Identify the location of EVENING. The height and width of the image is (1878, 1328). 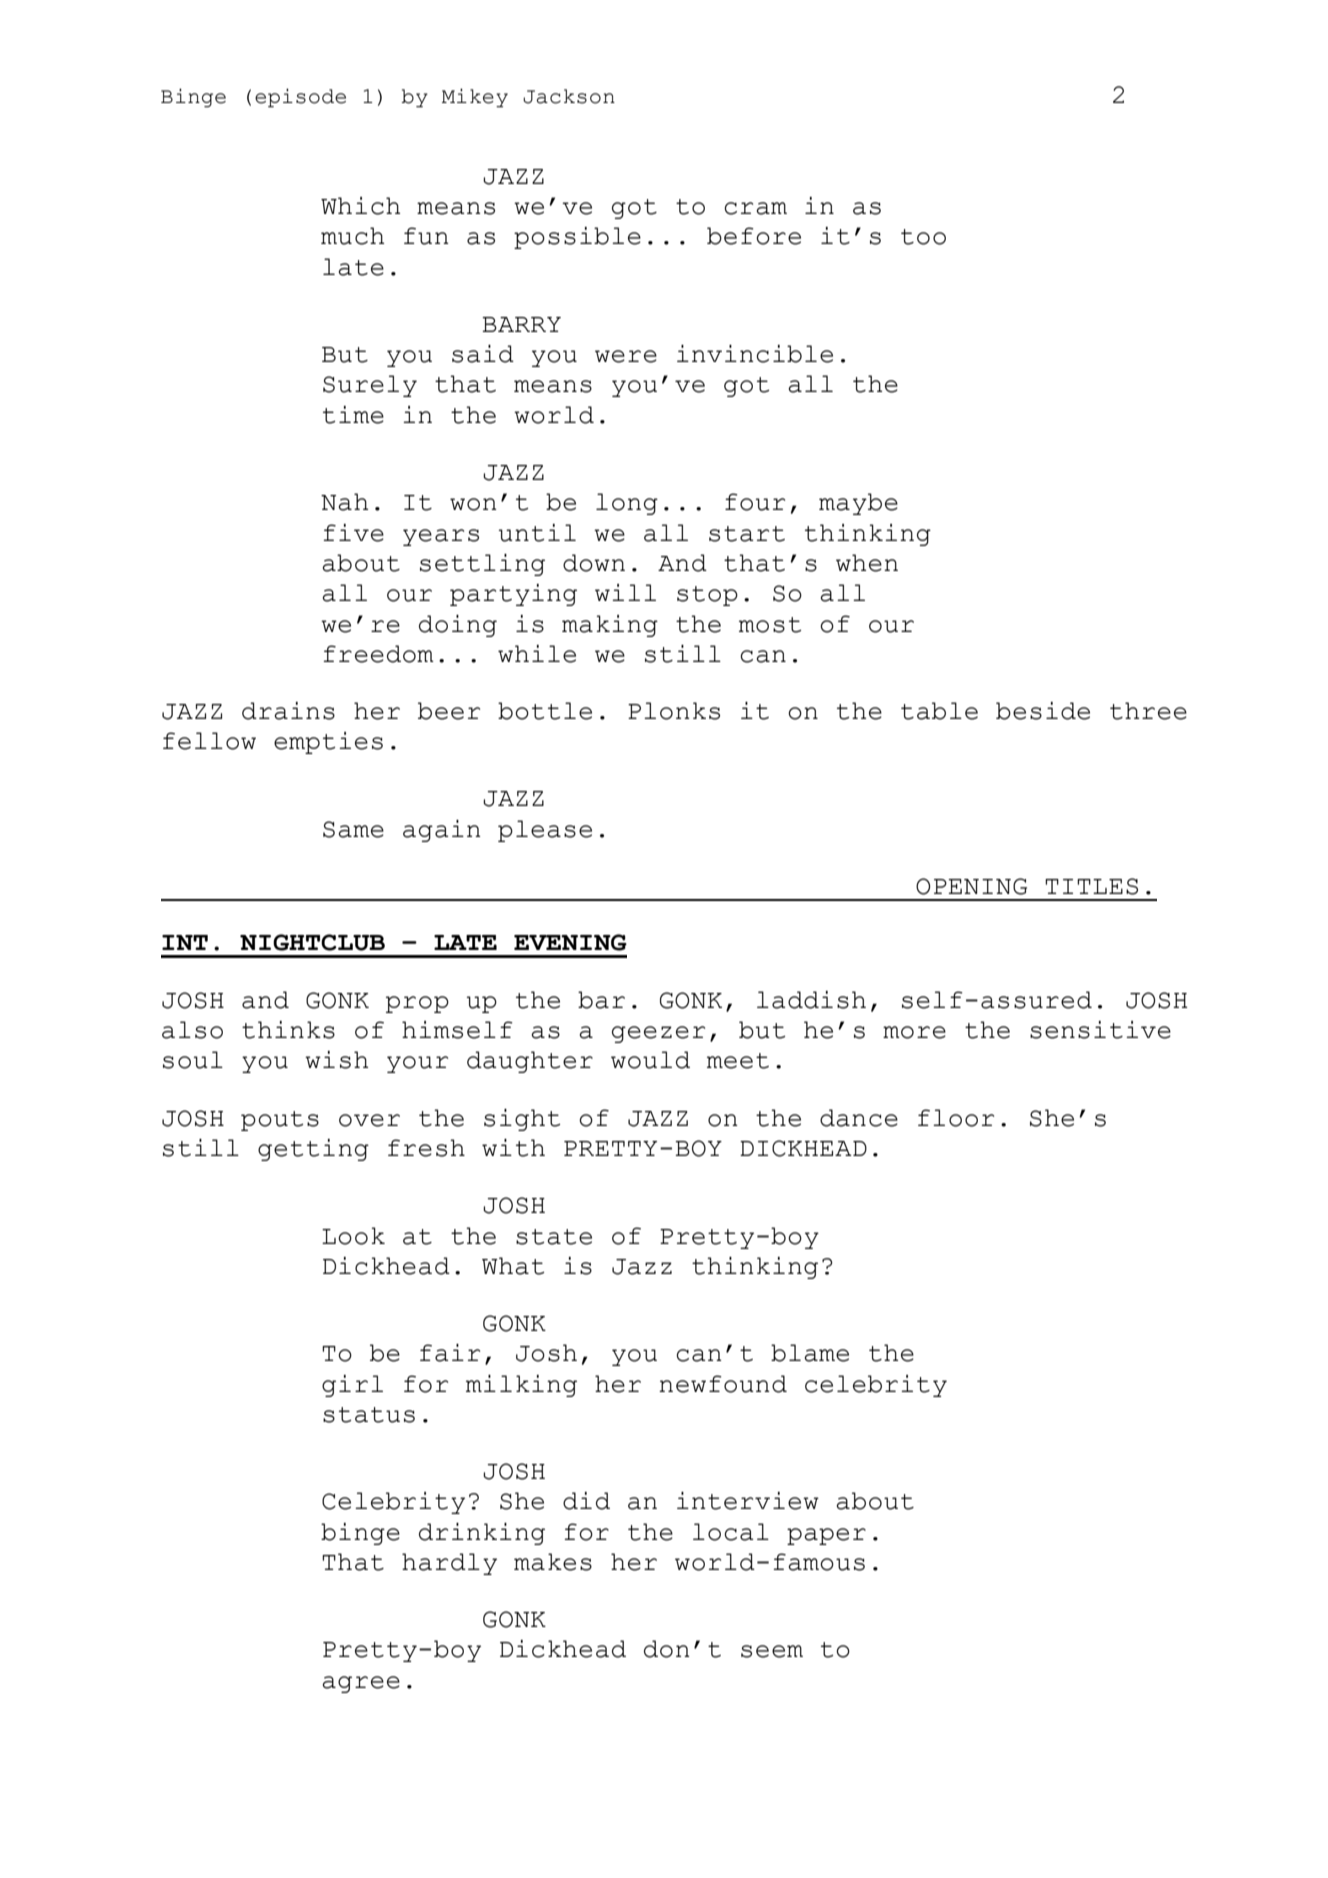
(570, 942).
